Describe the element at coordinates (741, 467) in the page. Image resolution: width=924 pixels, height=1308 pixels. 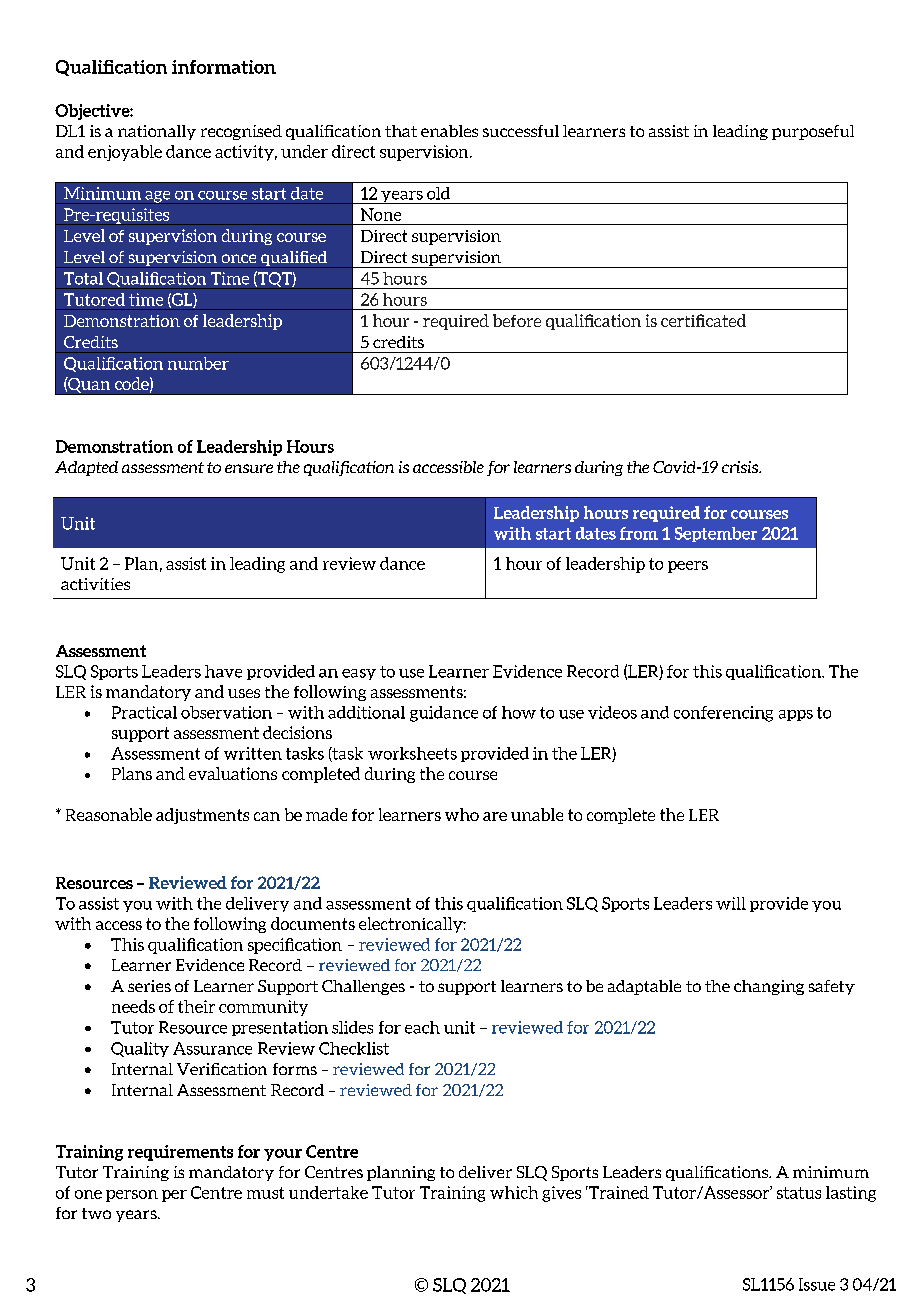
I see `crisis` at that location.
